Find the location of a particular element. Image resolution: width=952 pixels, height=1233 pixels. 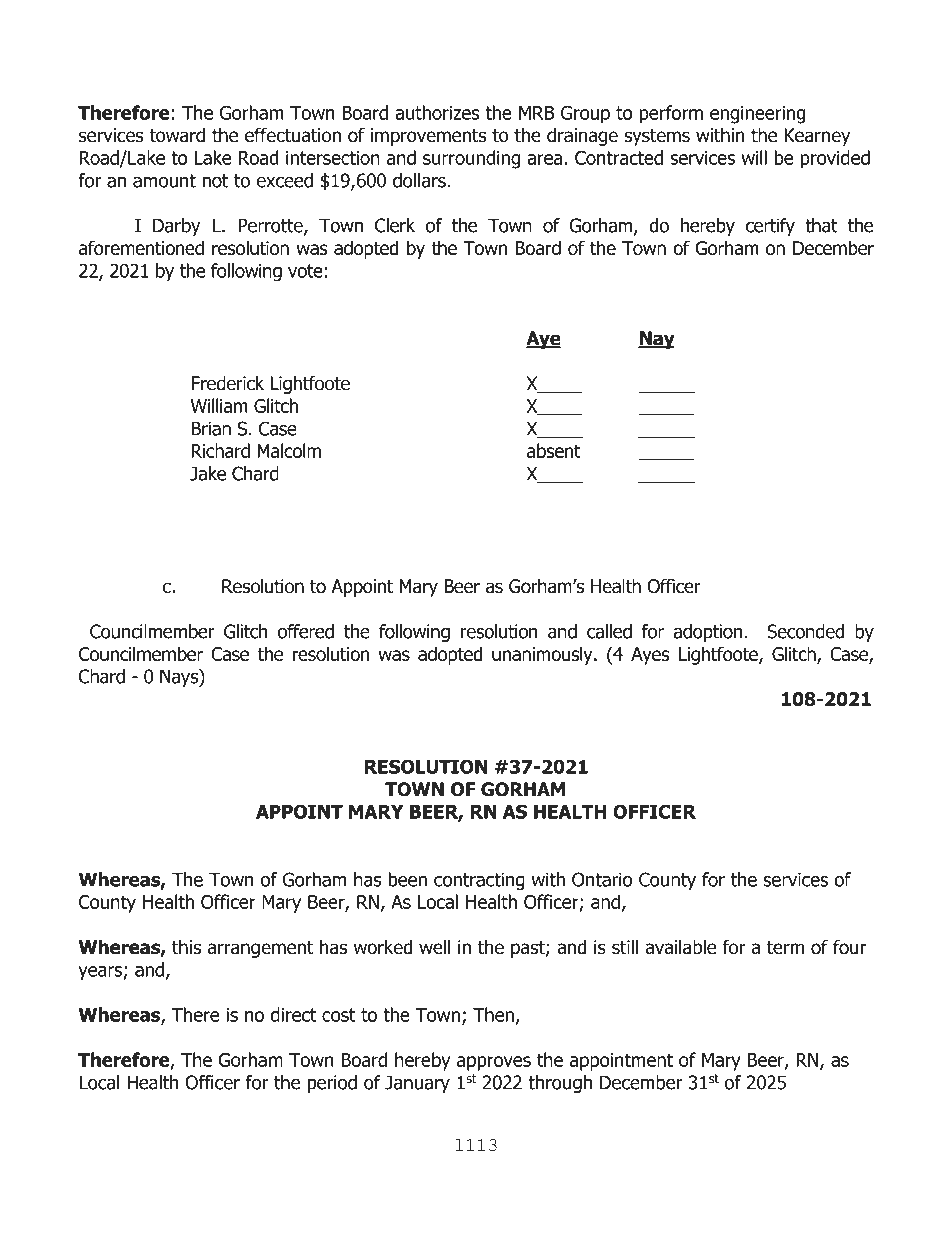

this is located at coordinates (186, 947).
